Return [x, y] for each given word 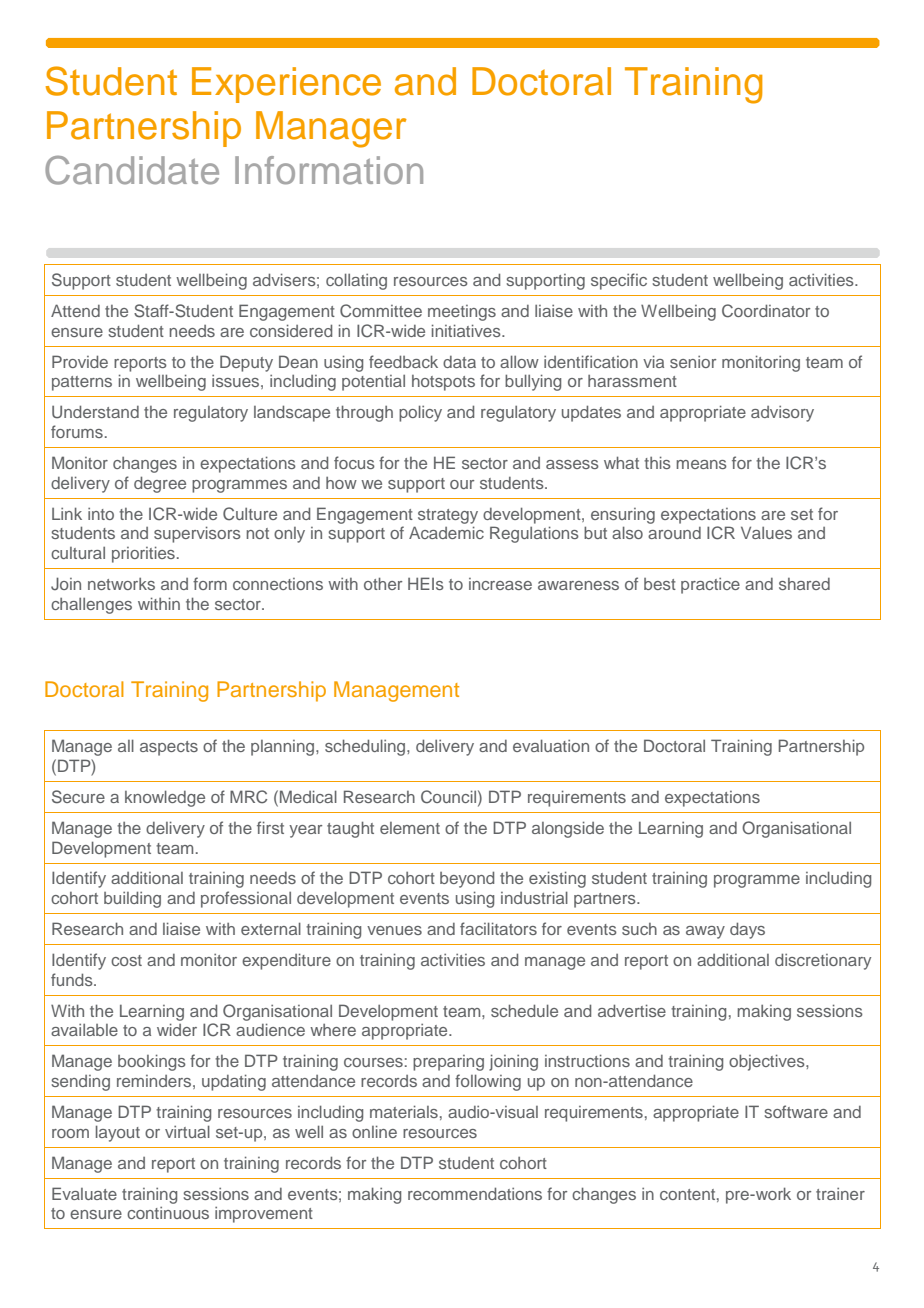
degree [160, 484]
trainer [840, 1194]
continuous [168, 1213]
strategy [448, 516]
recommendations [475, 1193]
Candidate [132, 170]
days [747, 930]
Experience [286, 85]
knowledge [165, 798]
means [702, 464]
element [410, 828]
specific [619, 281]
